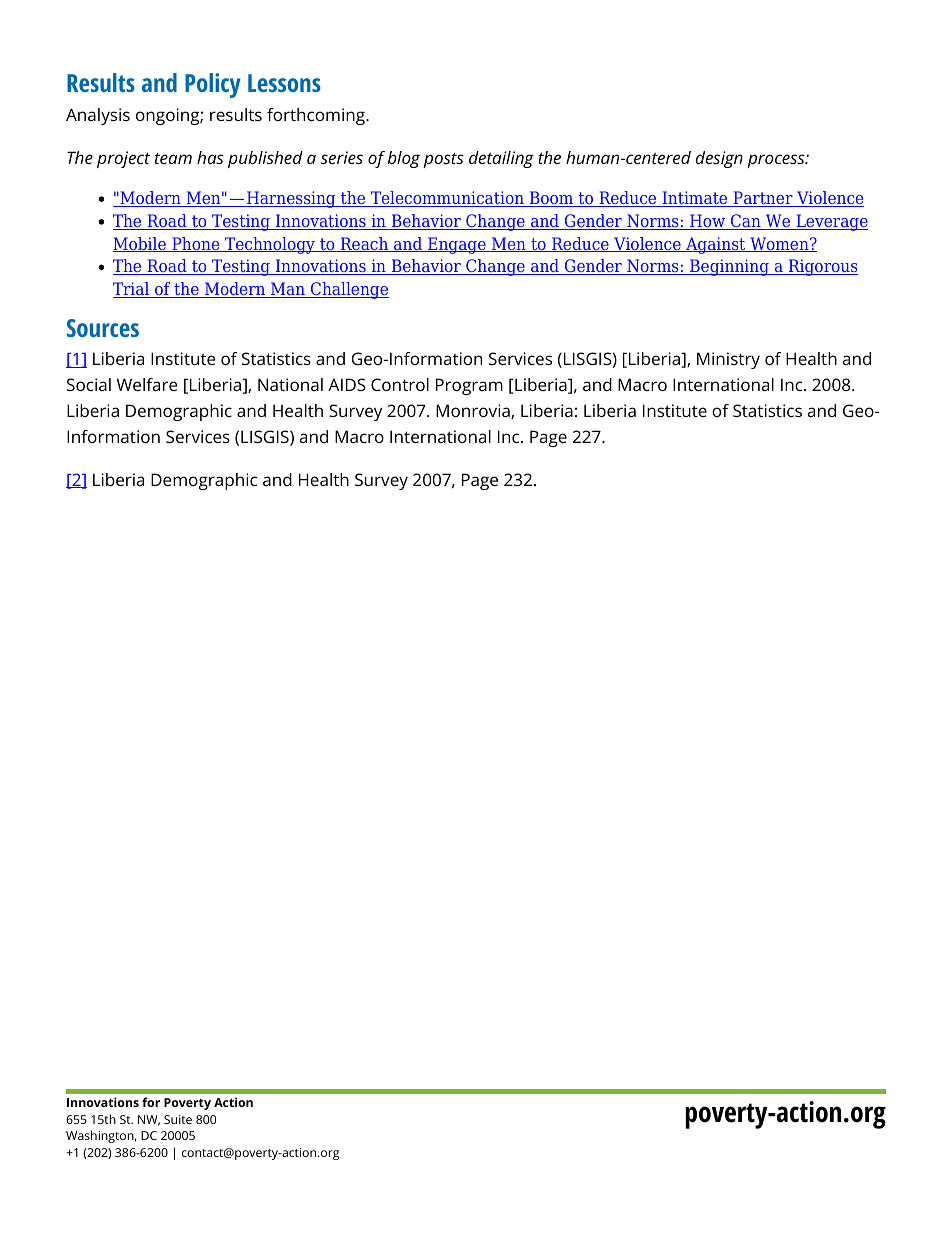 This screenshot has width=952, height=1233. What do you see at coordinates (728, 360) in the screenshot?
I see `Ministry` at bounding box center [728, 360].
